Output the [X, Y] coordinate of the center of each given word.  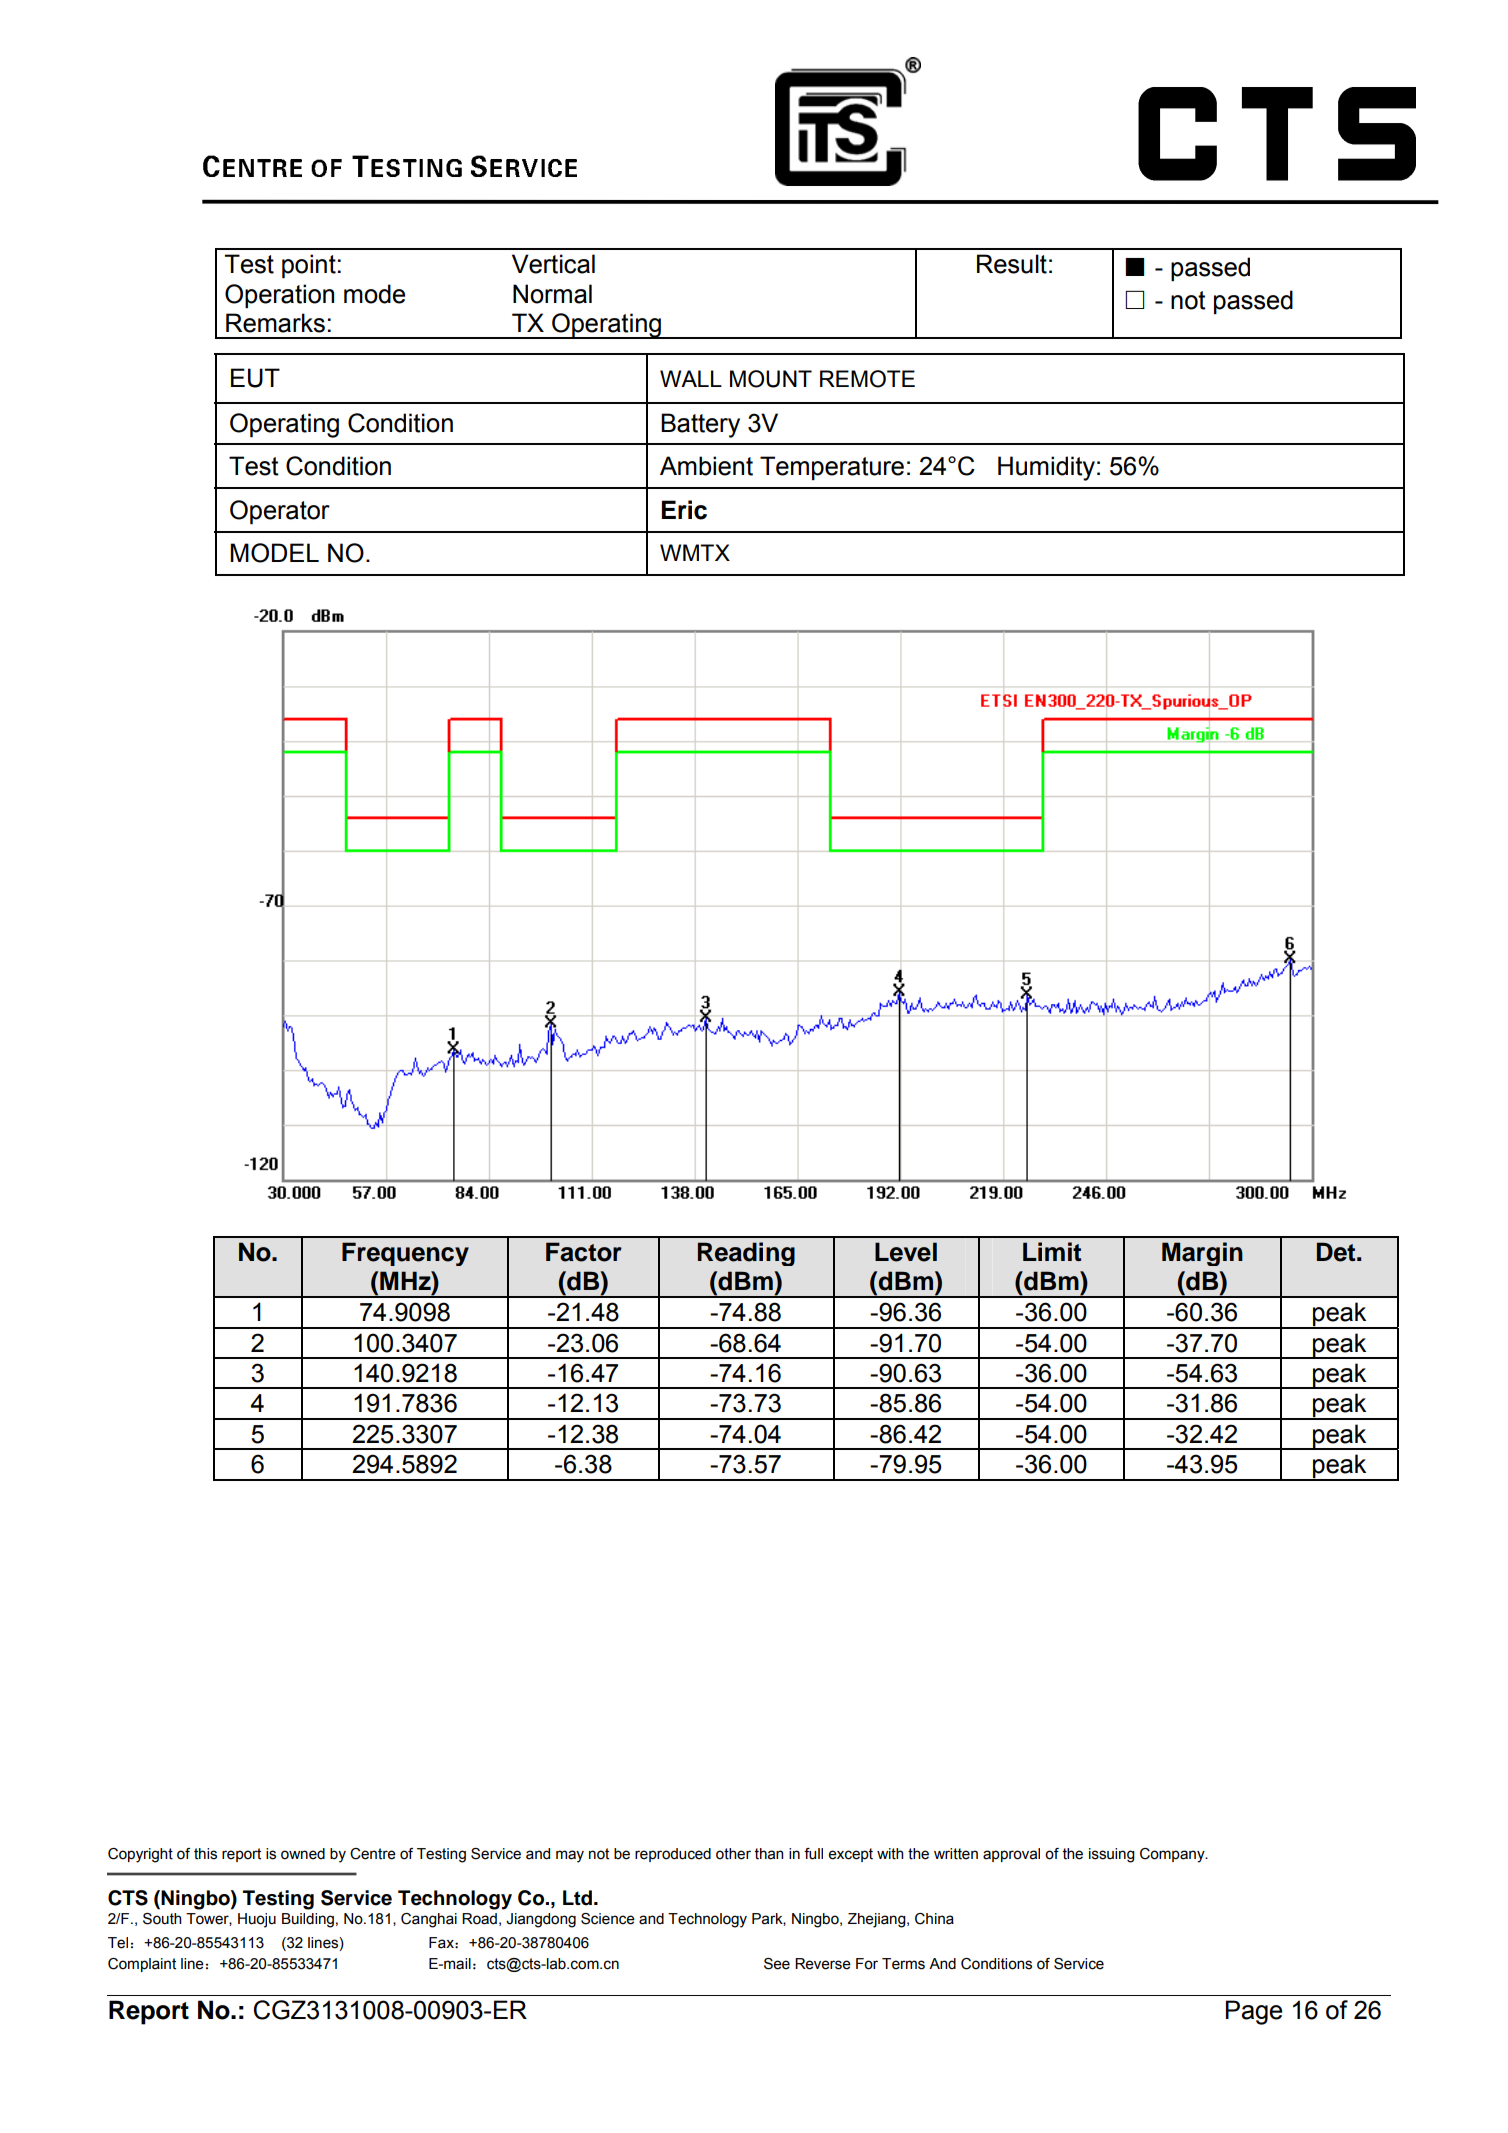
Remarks [275, 323]
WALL [691, 378]
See [777, 1964]
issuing [1112, 1855]
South [162, 1919]
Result [1012, 264]
